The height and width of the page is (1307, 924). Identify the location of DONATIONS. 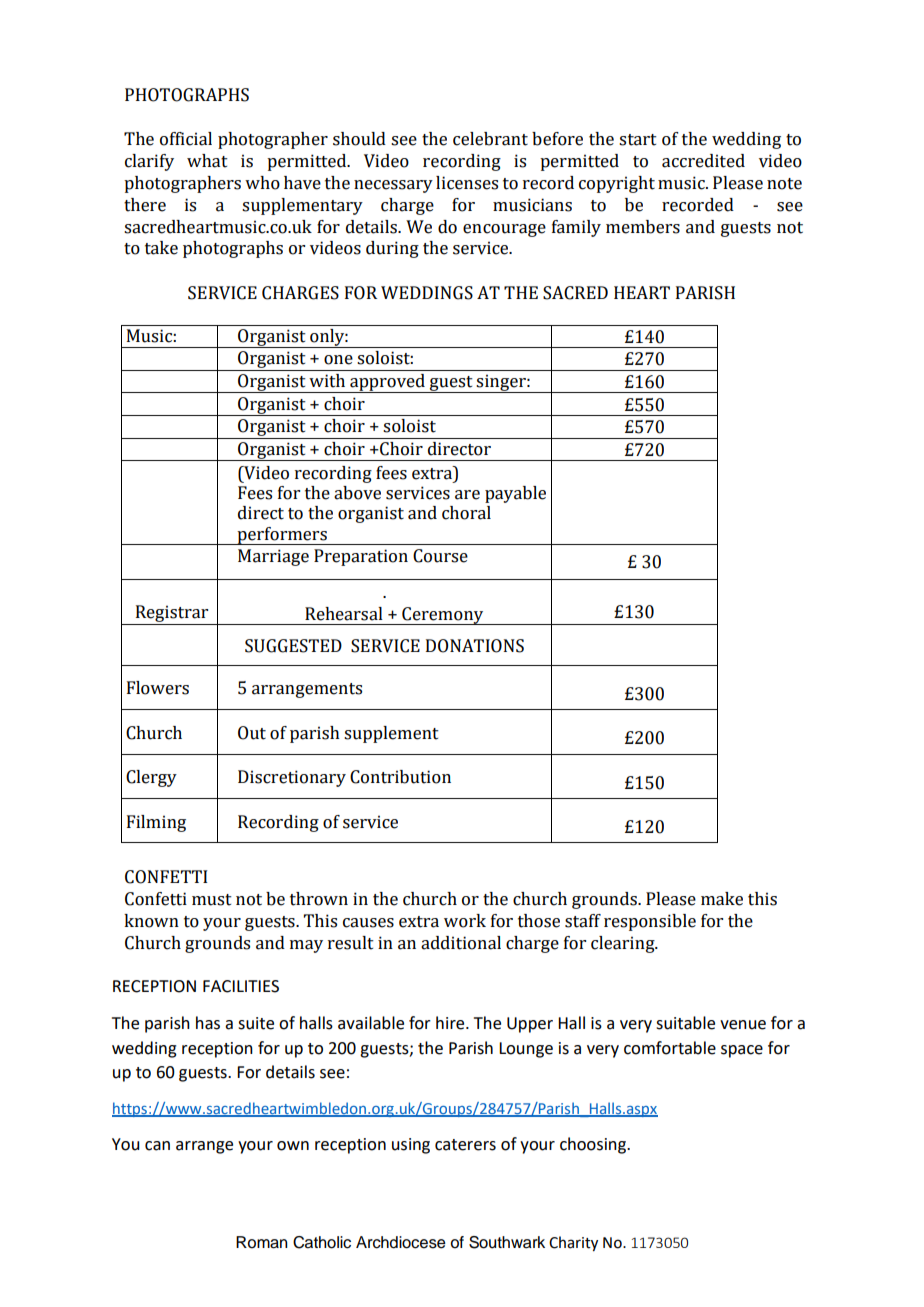
(475, 646).
